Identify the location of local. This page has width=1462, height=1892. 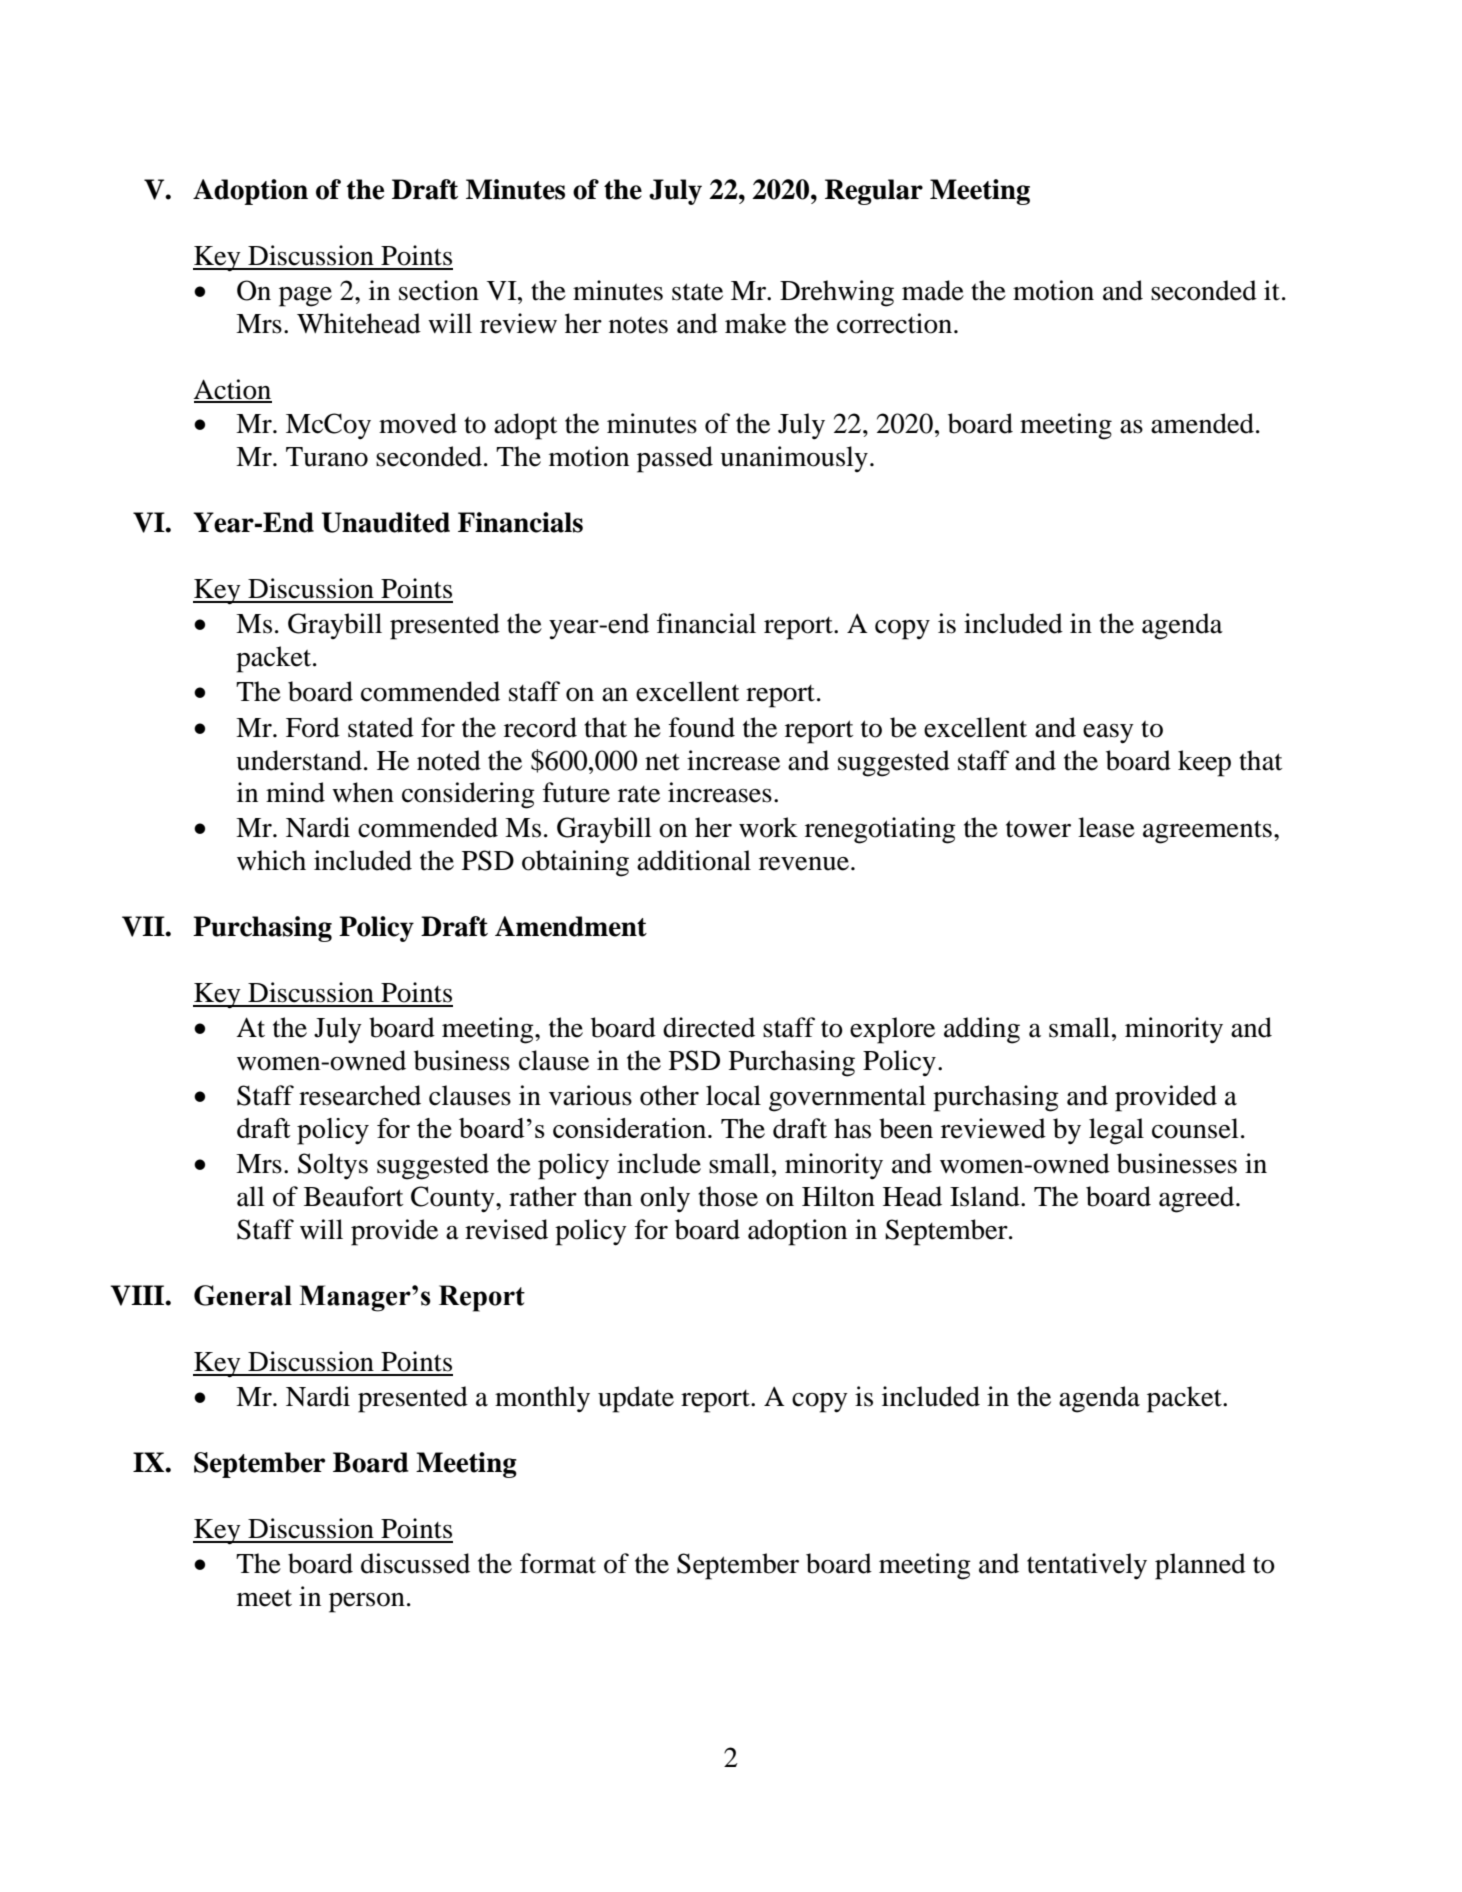
(733, 1095).
